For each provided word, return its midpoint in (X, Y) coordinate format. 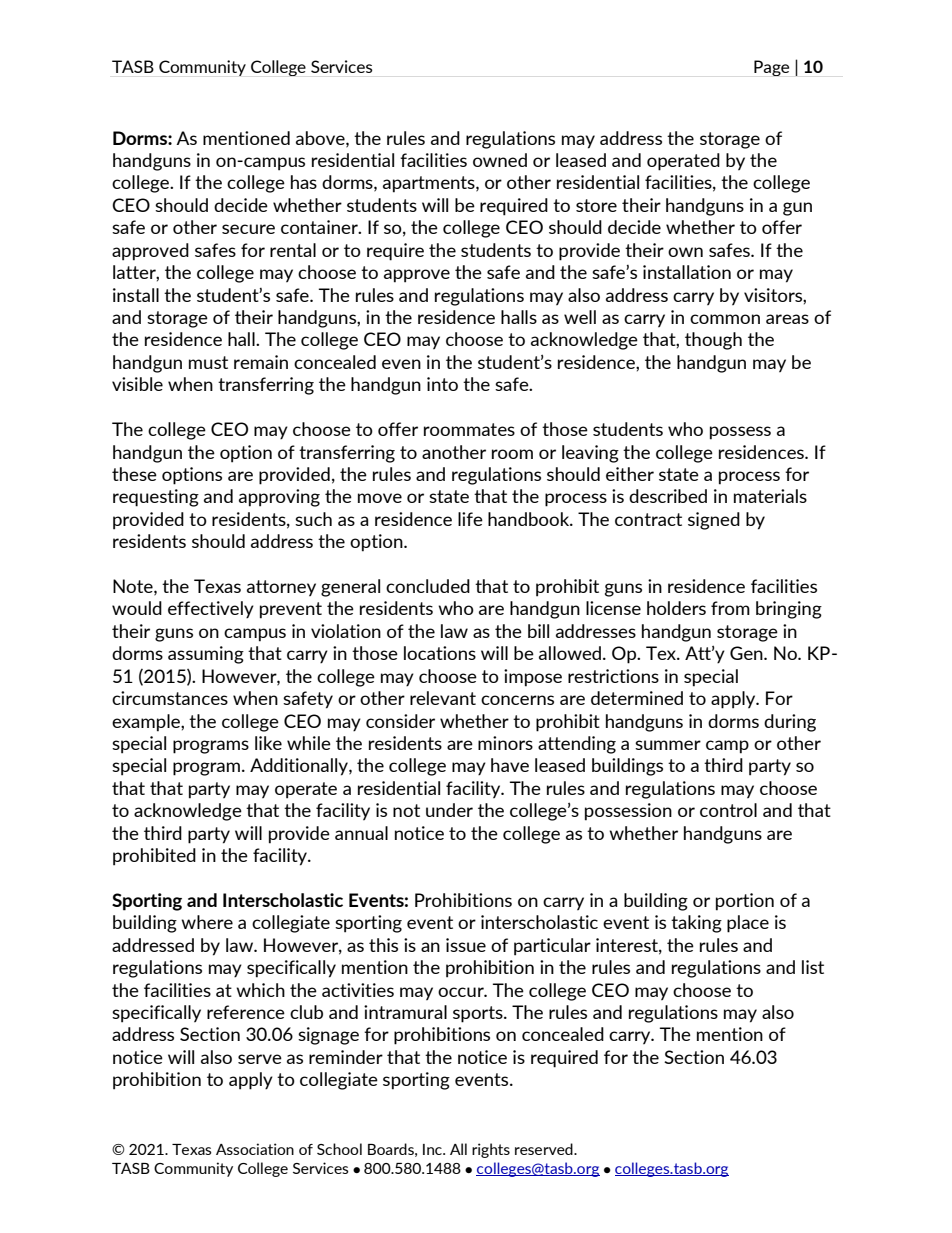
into (442, 384)
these (134, 474)
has (304, 182)
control (728, 810)
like (268, 743)
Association (255, 1149)
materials (770, 496)
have (510, 765)
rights (491, 1150)
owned (500, 160)
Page (771, 68)
